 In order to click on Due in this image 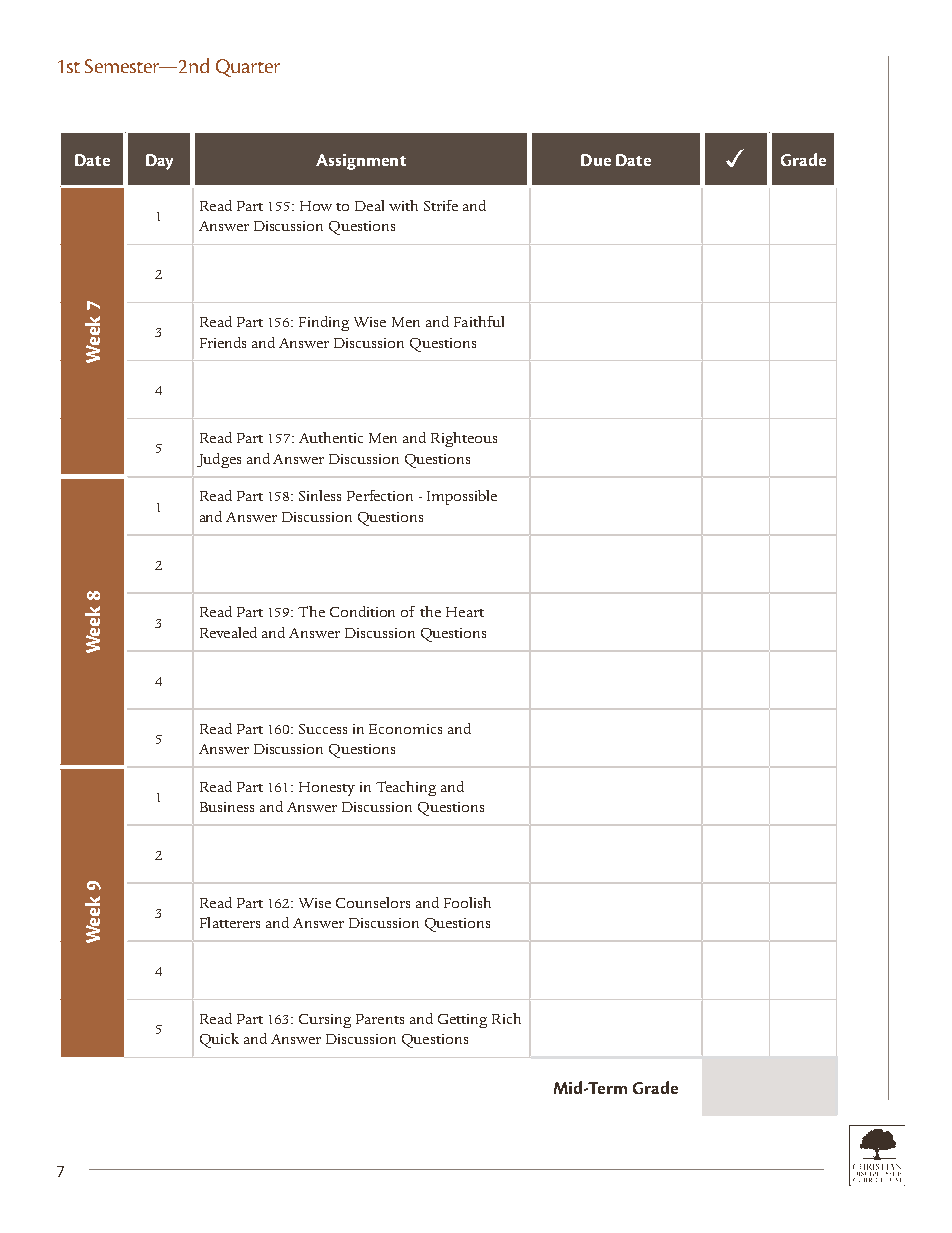, I will do `click(596, 160)`.
